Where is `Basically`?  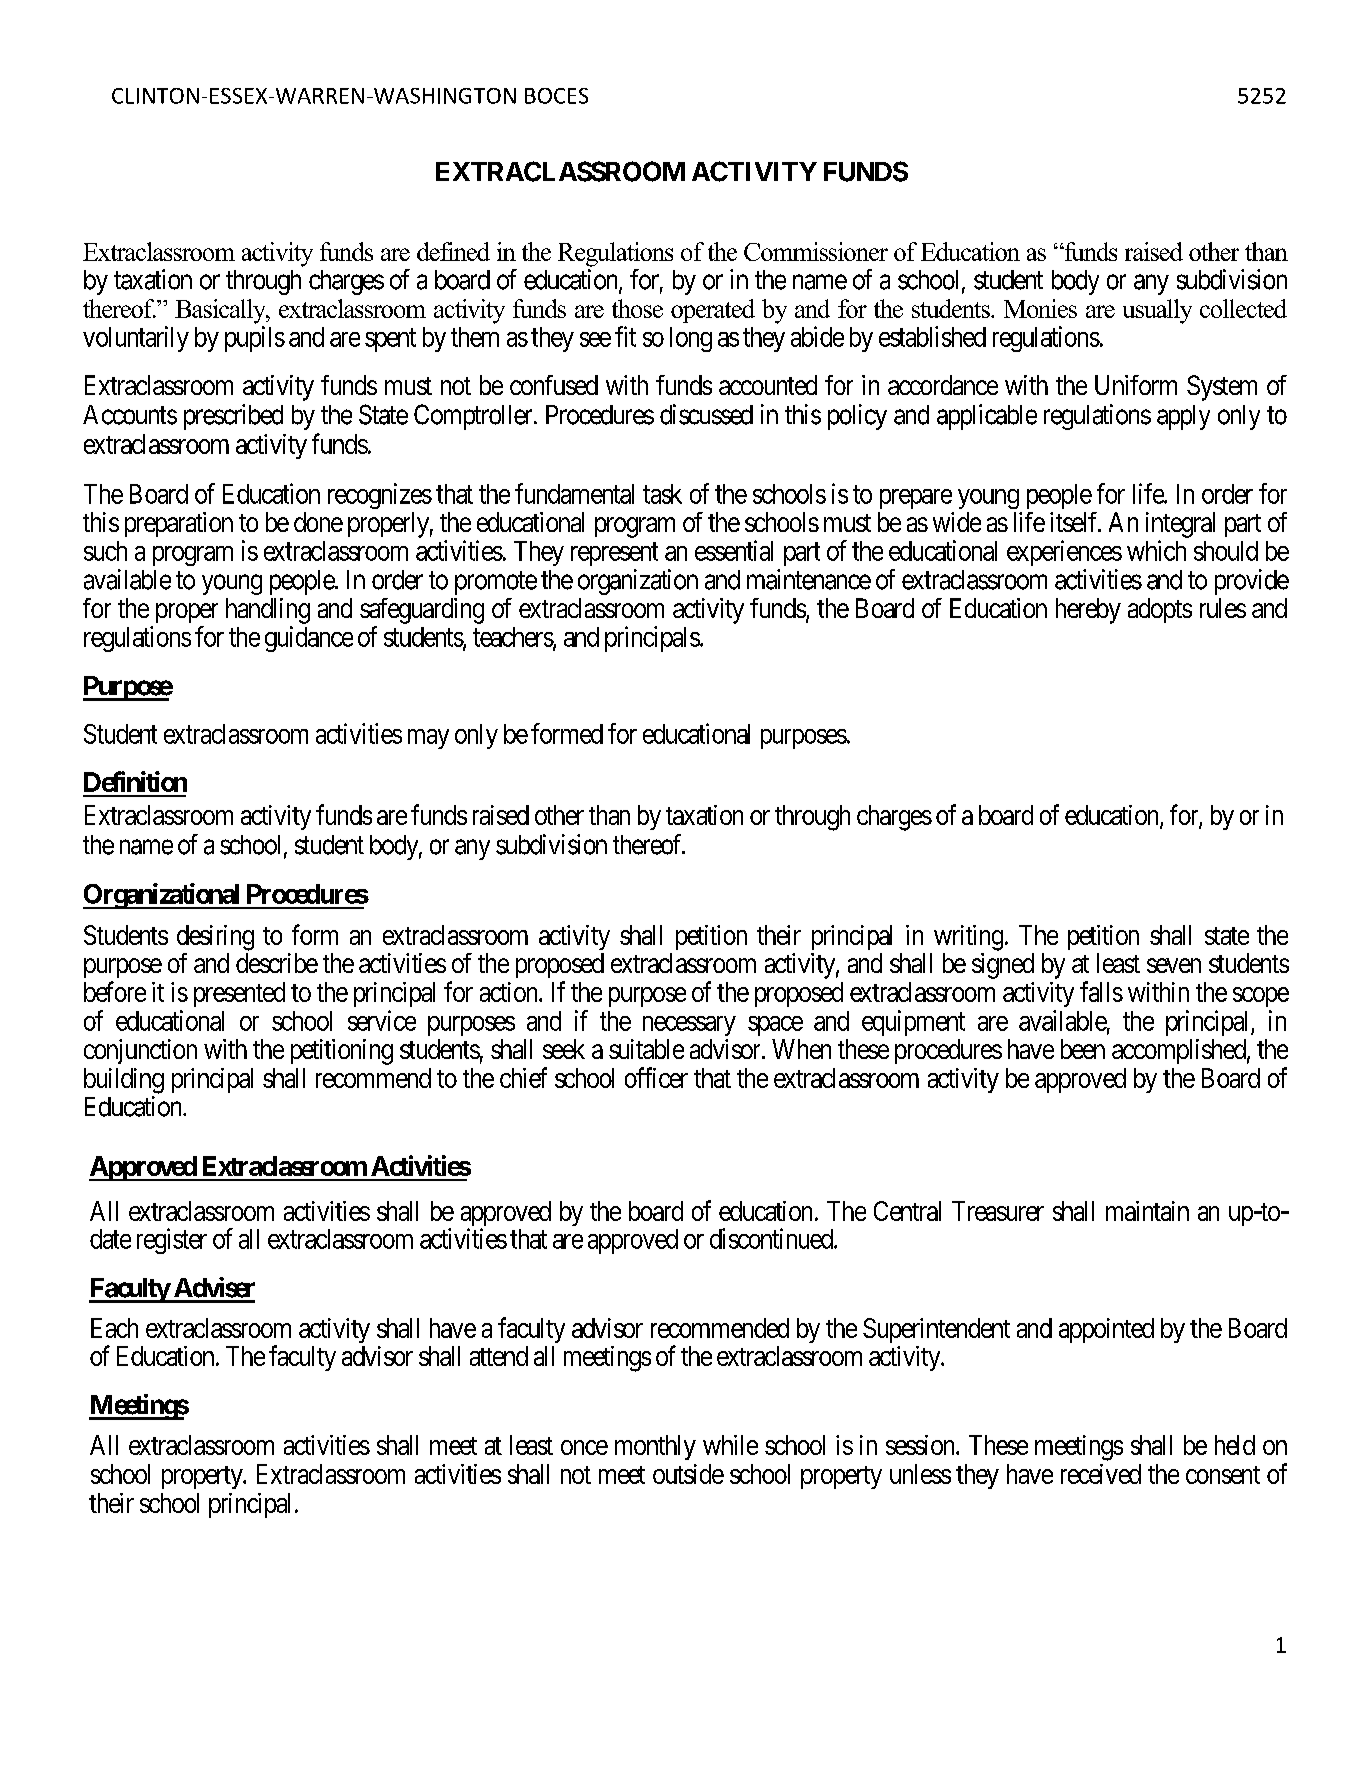 Basically is located at coordinates (221, 311).
